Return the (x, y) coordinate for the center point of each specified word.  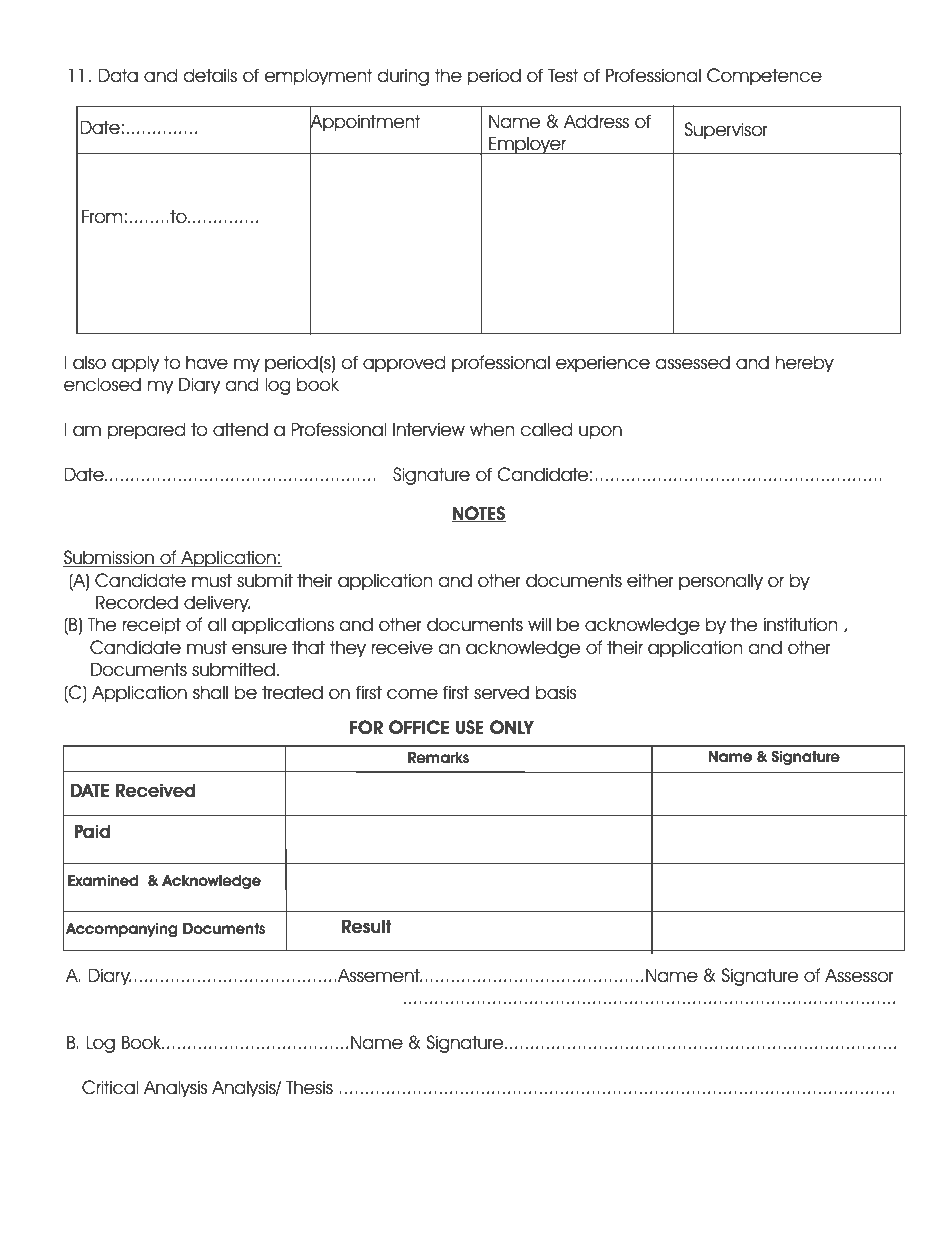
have (207, 362)
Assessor (859, 975)
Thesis (309, 1087)
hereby (805, 364)
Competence (764, 77)
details (210, 75)
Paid (92, 831)
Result (367, 926)
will (539, 624)
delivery (217, 604)
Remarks (438, 757)
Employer (527, 145)
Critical (110, 1087)
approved (404, 364)
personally (721, 582)
